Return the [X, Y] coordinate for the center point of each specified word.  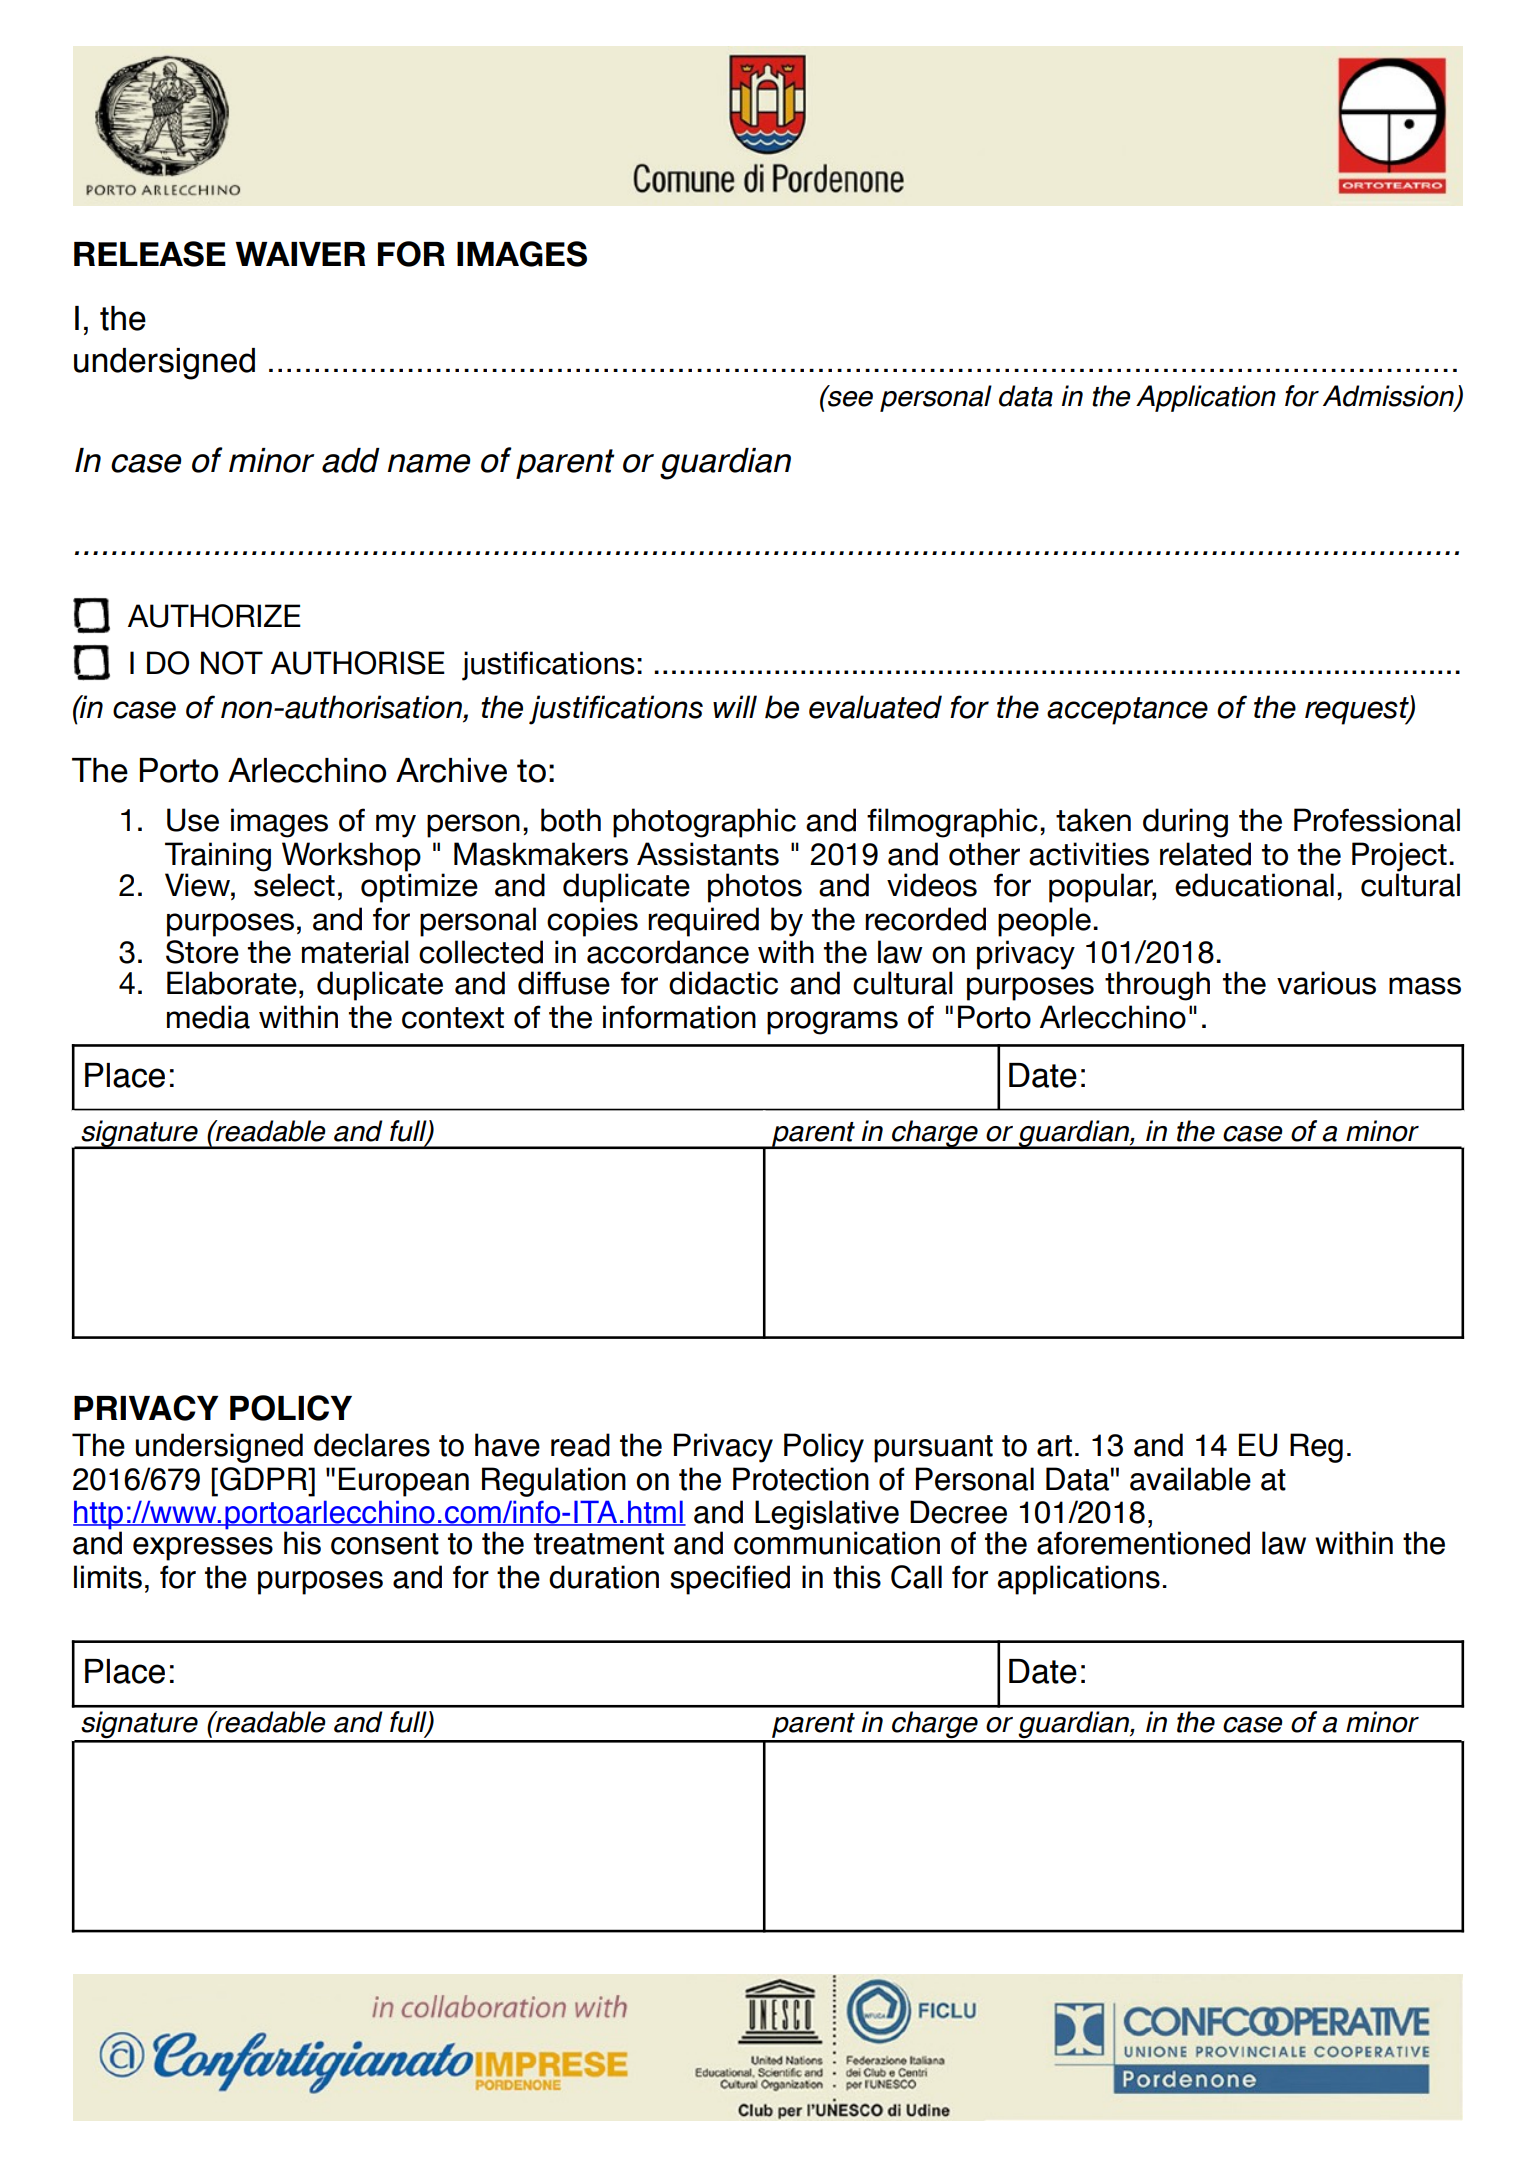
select [294, 884]
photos [755, 888]
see [849, 397]
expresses [203, 1549]
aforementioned [1143, 1543]
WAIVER [300, 254]
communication [837, 1543]
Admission [1389, 397]
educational [1254, 885]
